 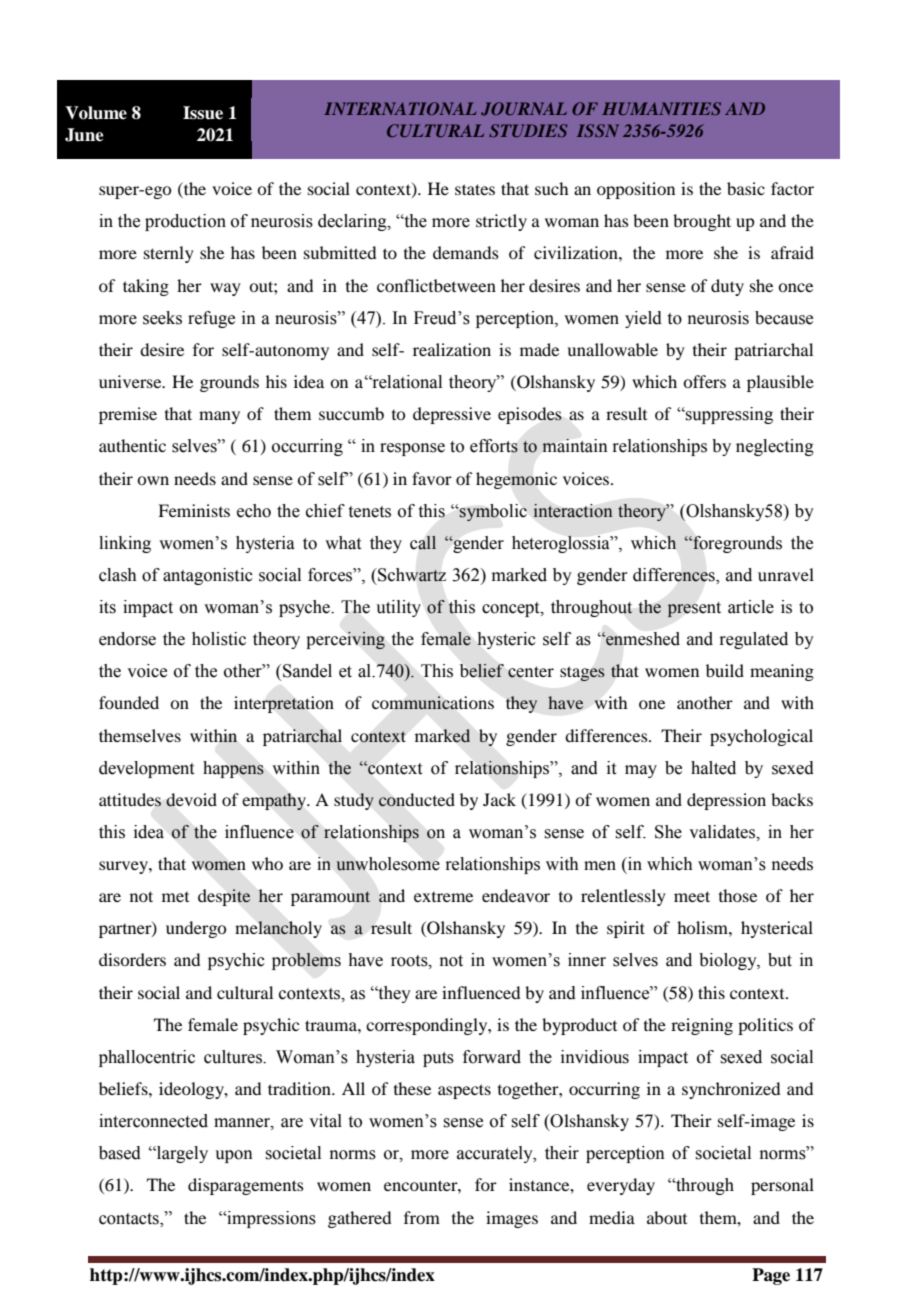 I want to click on suppressing, so click(x=728, y=415).
